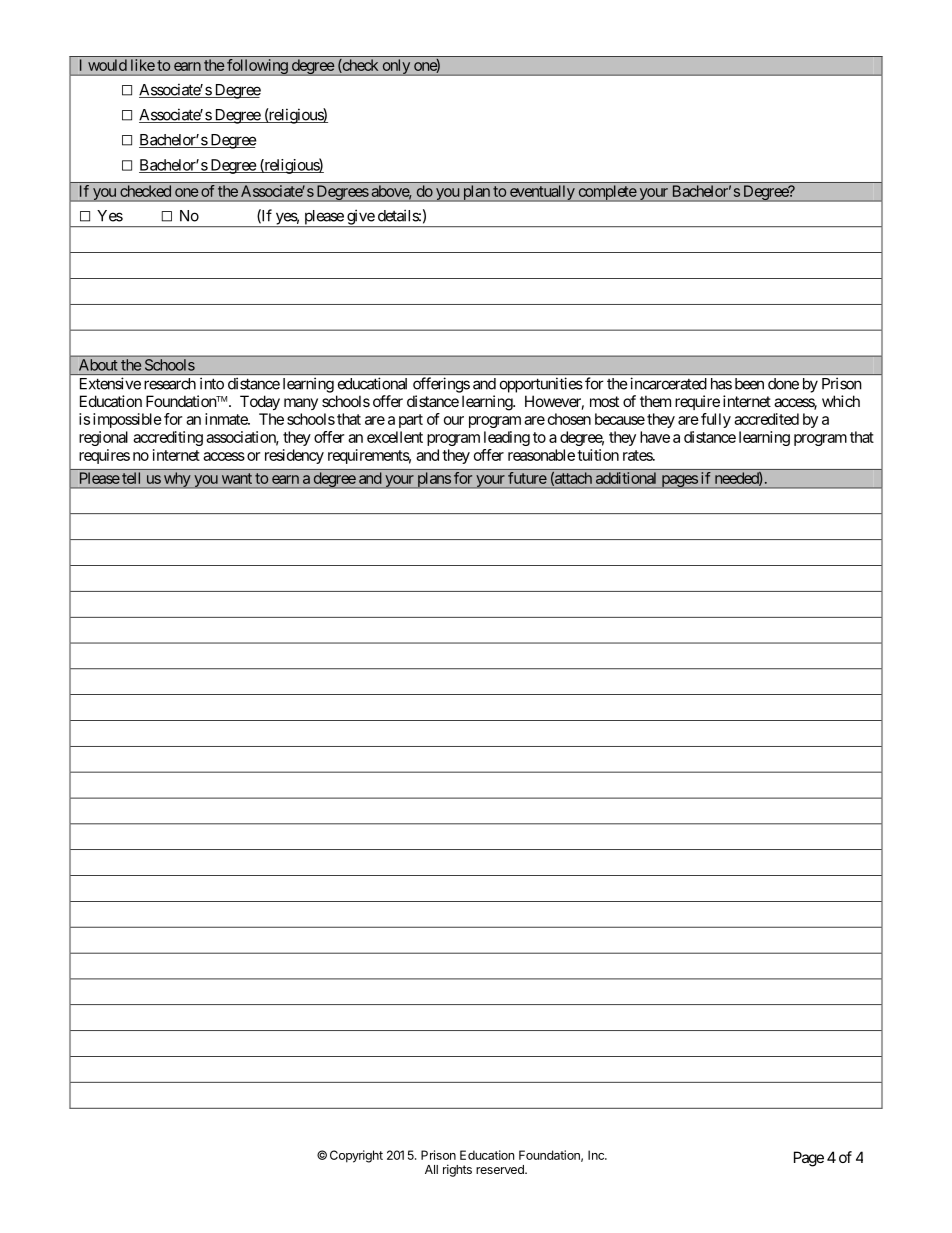  Describe the element at coordinates (143, 65) in the screenshot. I see `like` at that location.
